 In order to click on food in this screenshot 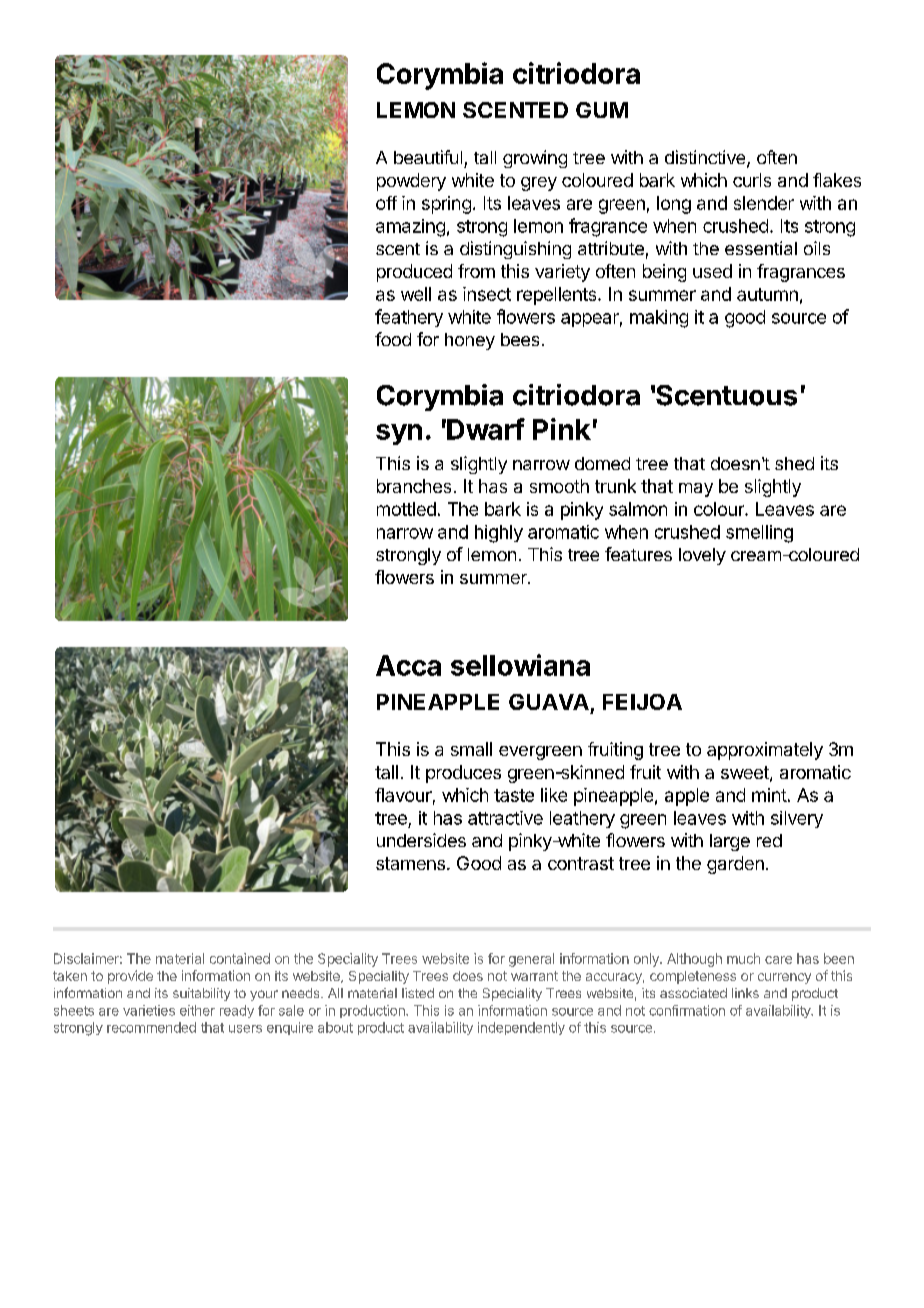, I will do `click(393, 339)`.
